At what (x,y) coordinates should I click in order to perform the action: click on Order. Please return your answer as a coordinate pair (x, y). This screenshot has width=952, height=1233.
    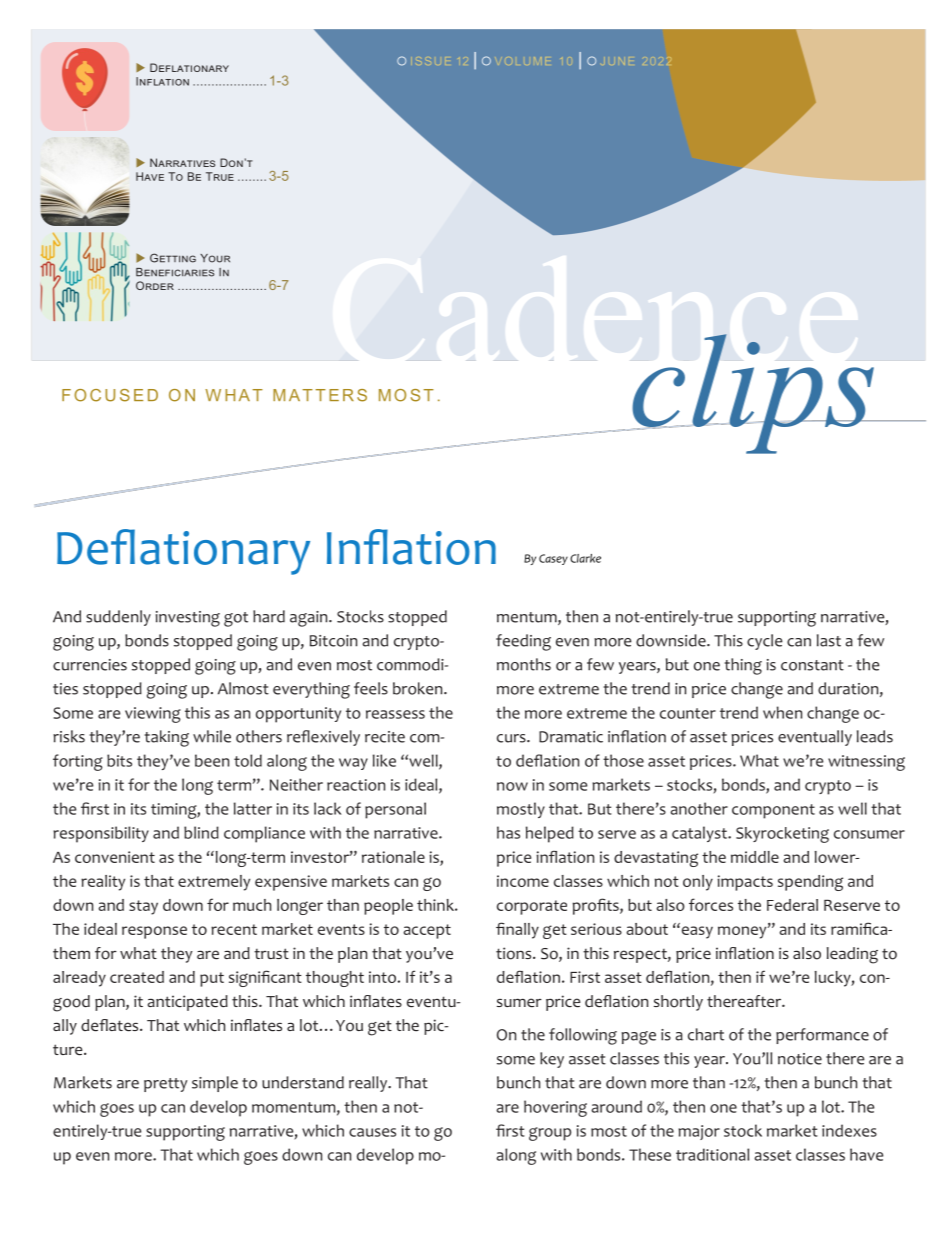
    Looking at the image, I should click on (155, 285).
